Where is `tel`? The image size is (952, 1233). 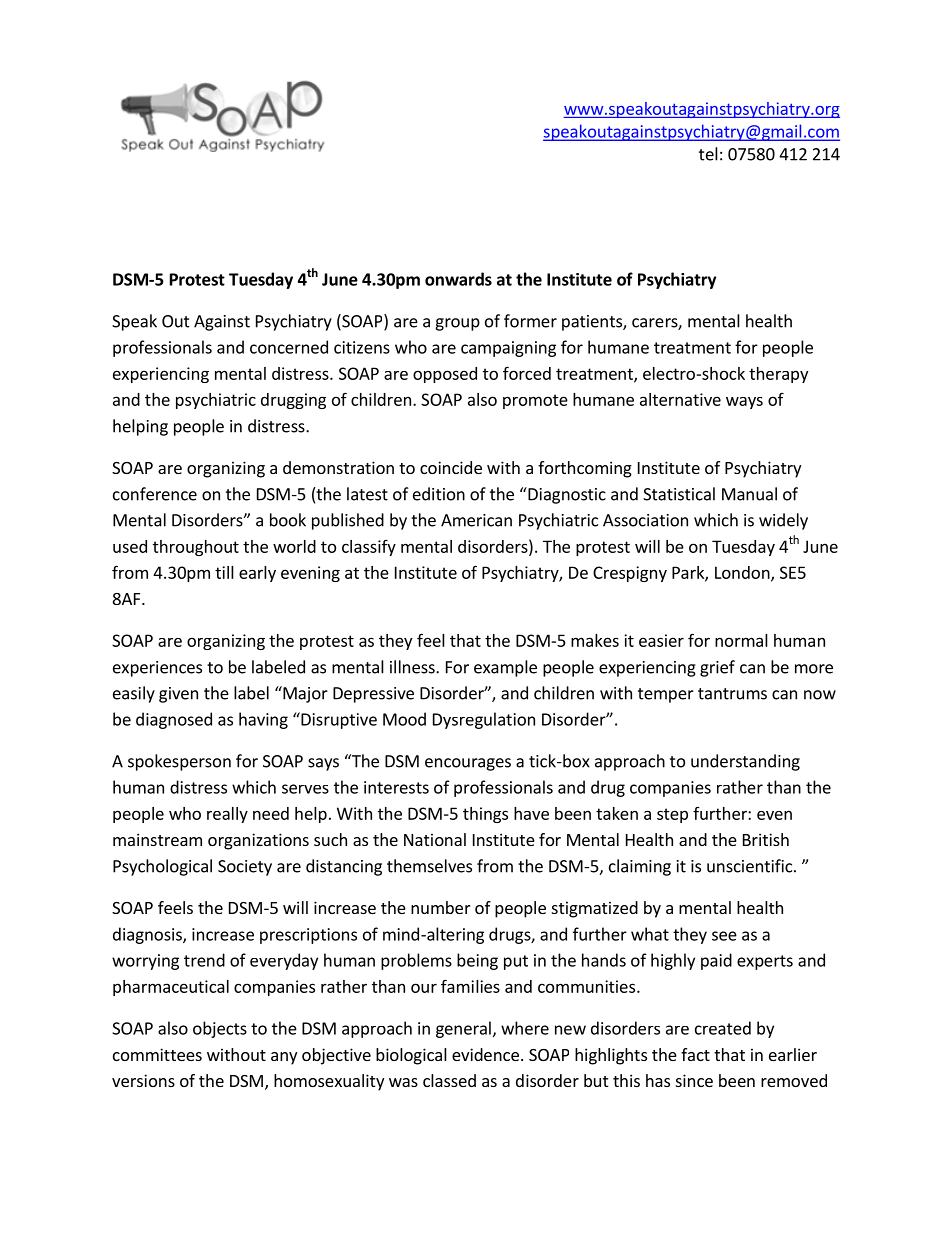 tel is located at coordinates (708, 154).
